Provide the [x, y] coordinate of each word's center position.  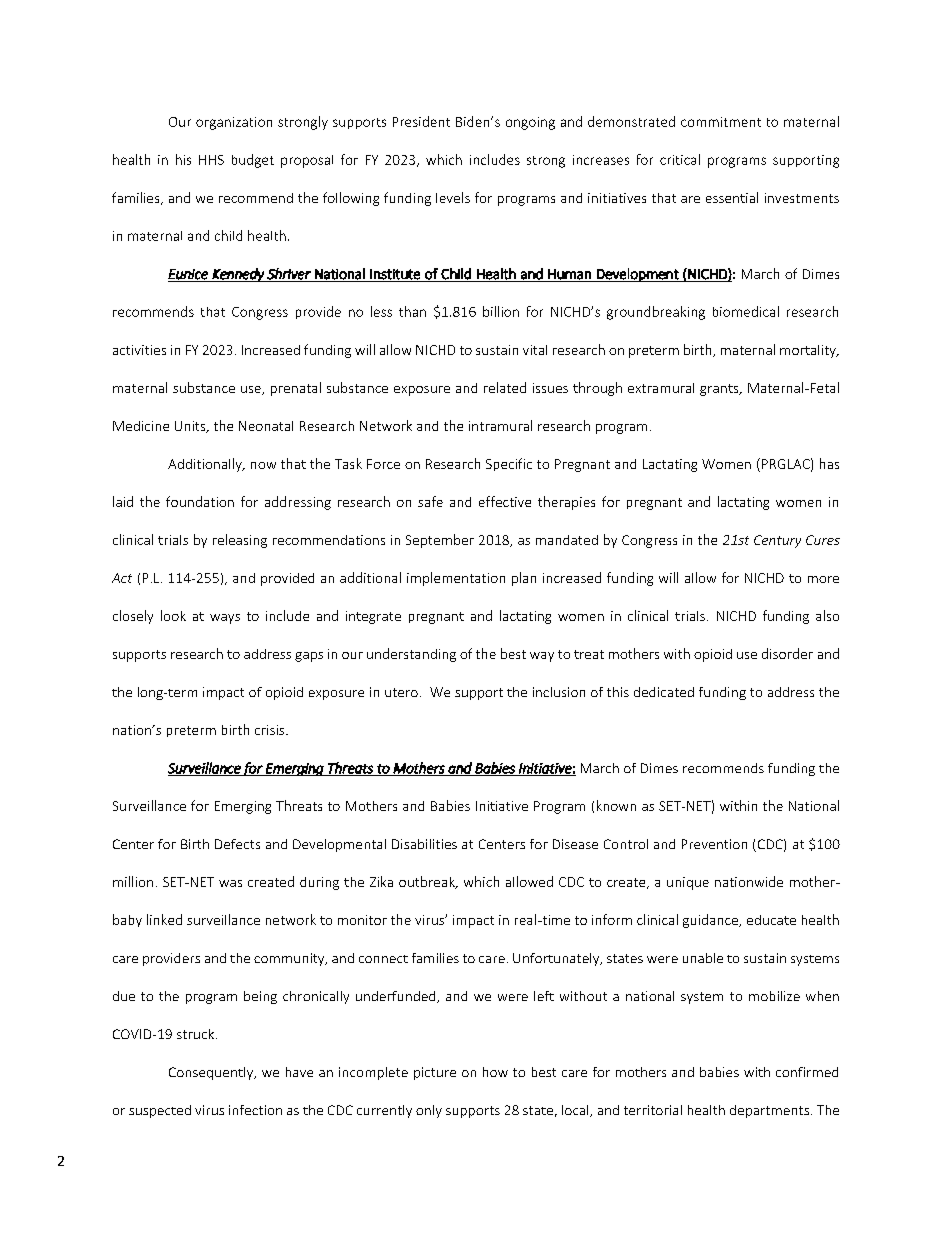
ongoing [530, 123]
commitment [721, 122]
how [495, 1072]
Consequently [212, 1073]
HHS [211, 160]
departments [769, 1111]
